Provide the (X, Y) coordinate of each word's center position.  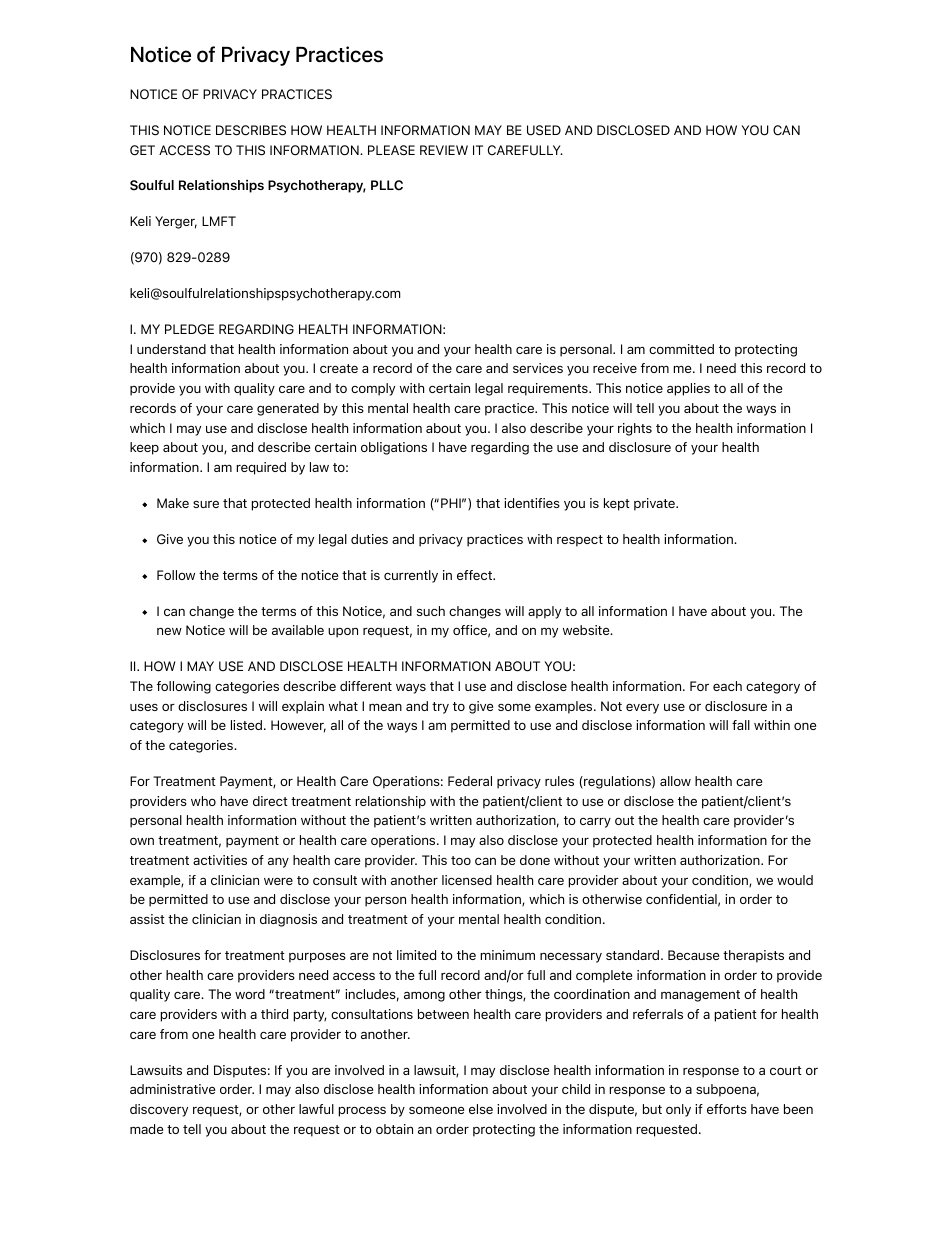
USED (544, 130)
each (727, 686)
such (431, 611)
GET (142, 150)
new (169, 631)
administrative (172, 1089)
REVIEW (444, 150)
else (481, 1109)
